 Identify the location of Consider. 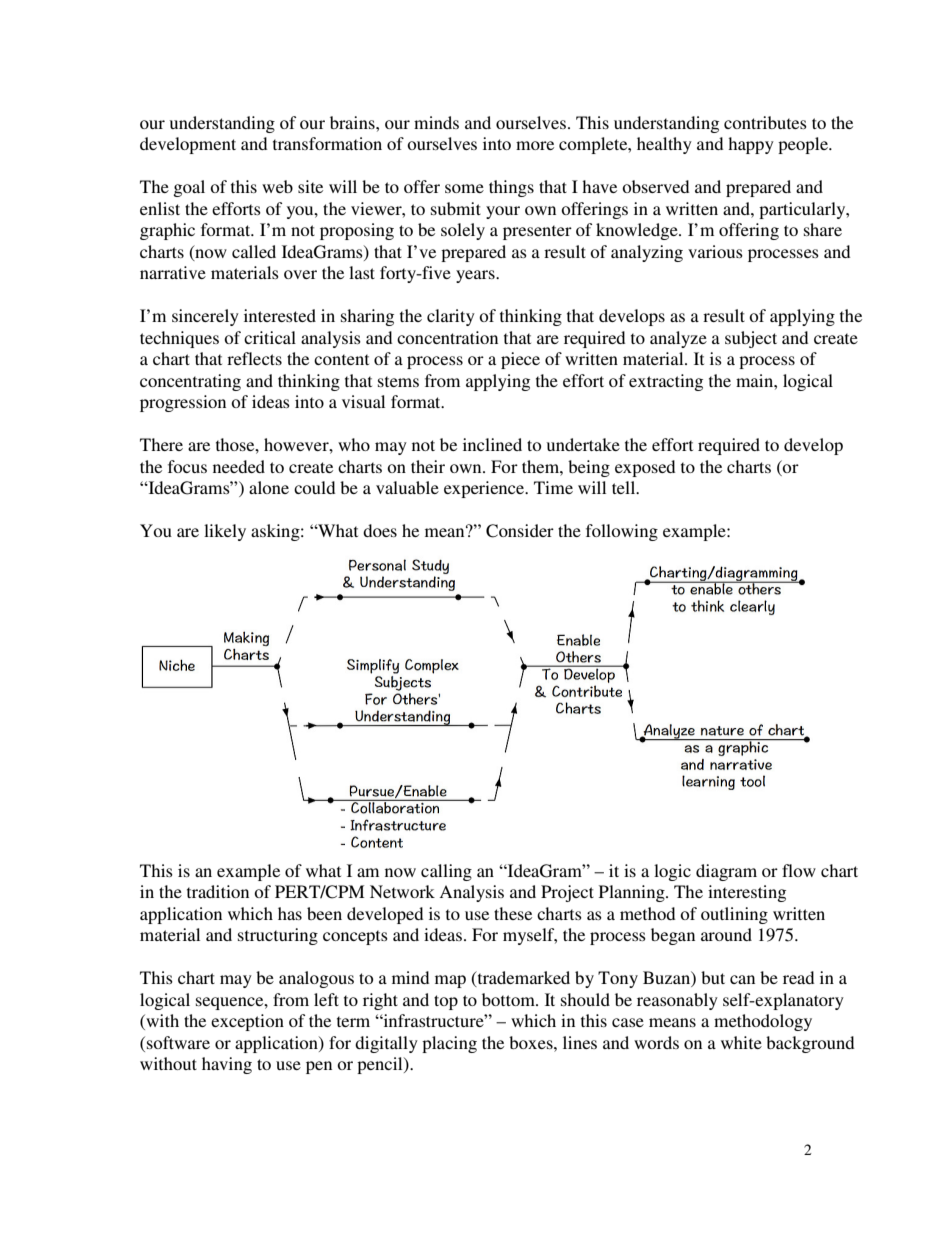
(520, 531).
